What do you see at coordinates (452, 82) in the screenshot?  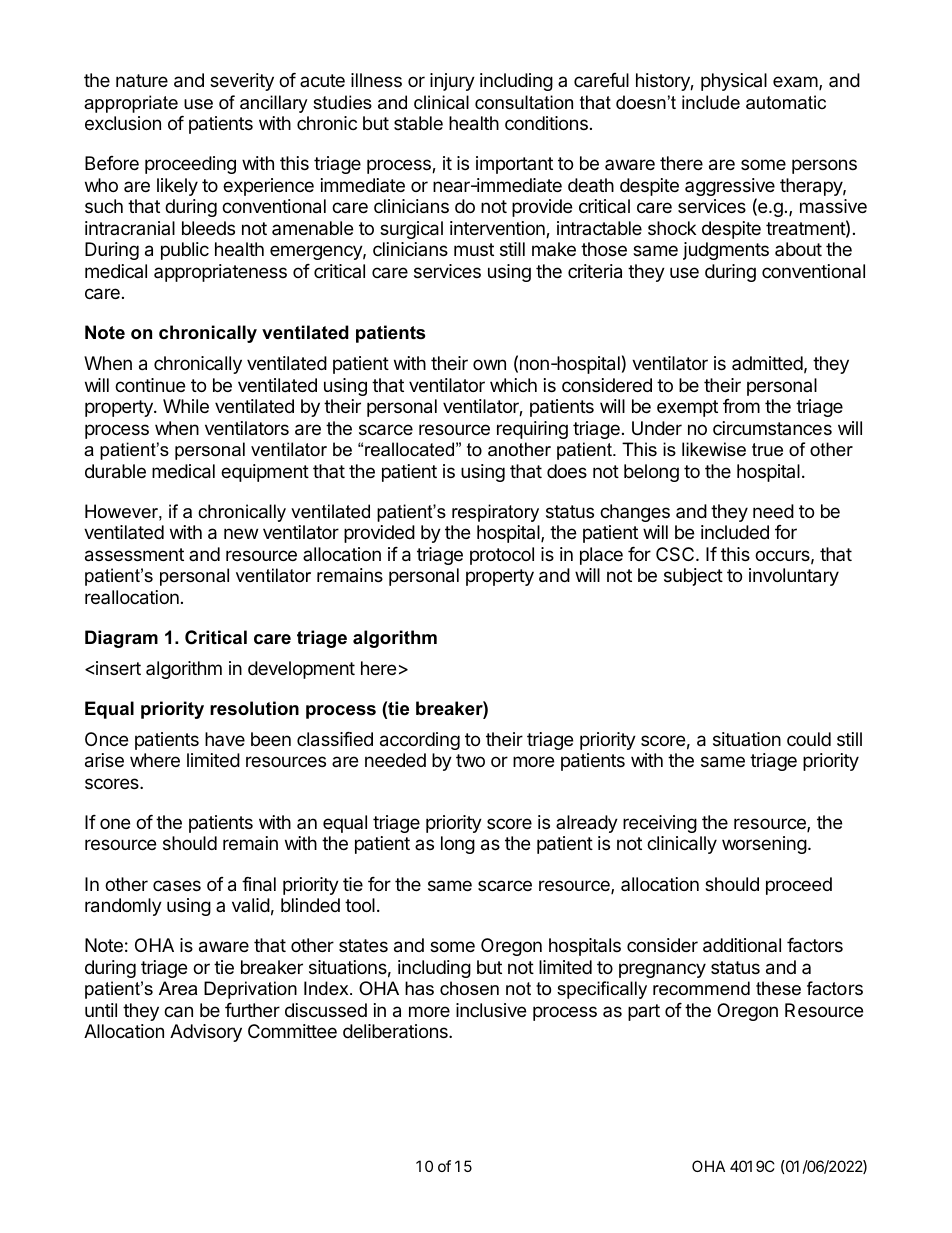 I see `injury` at bounding box center [452, 82].
